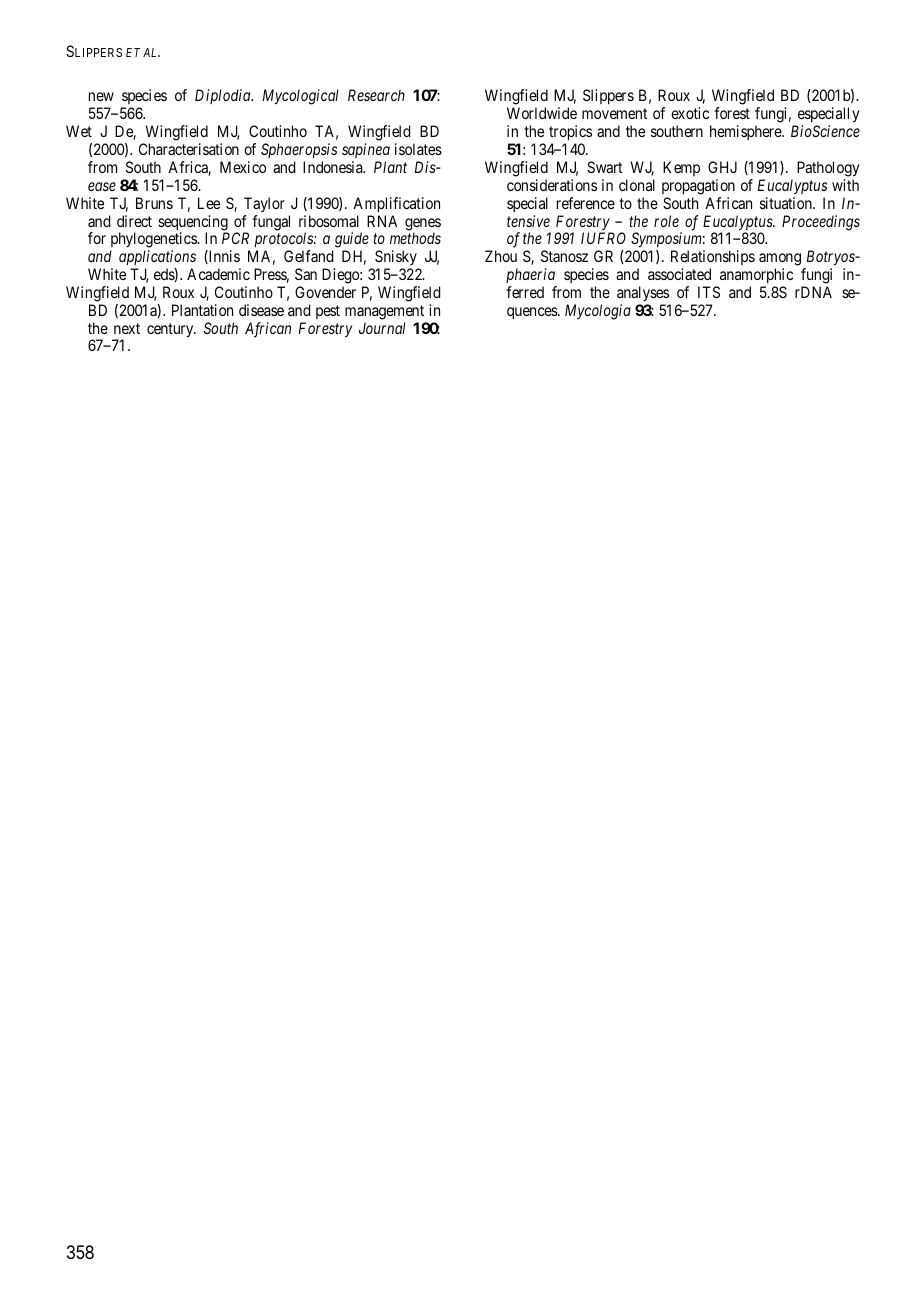 This screenshot has height=1308, width=924. I want to click on exotic, so click(690, 113).
